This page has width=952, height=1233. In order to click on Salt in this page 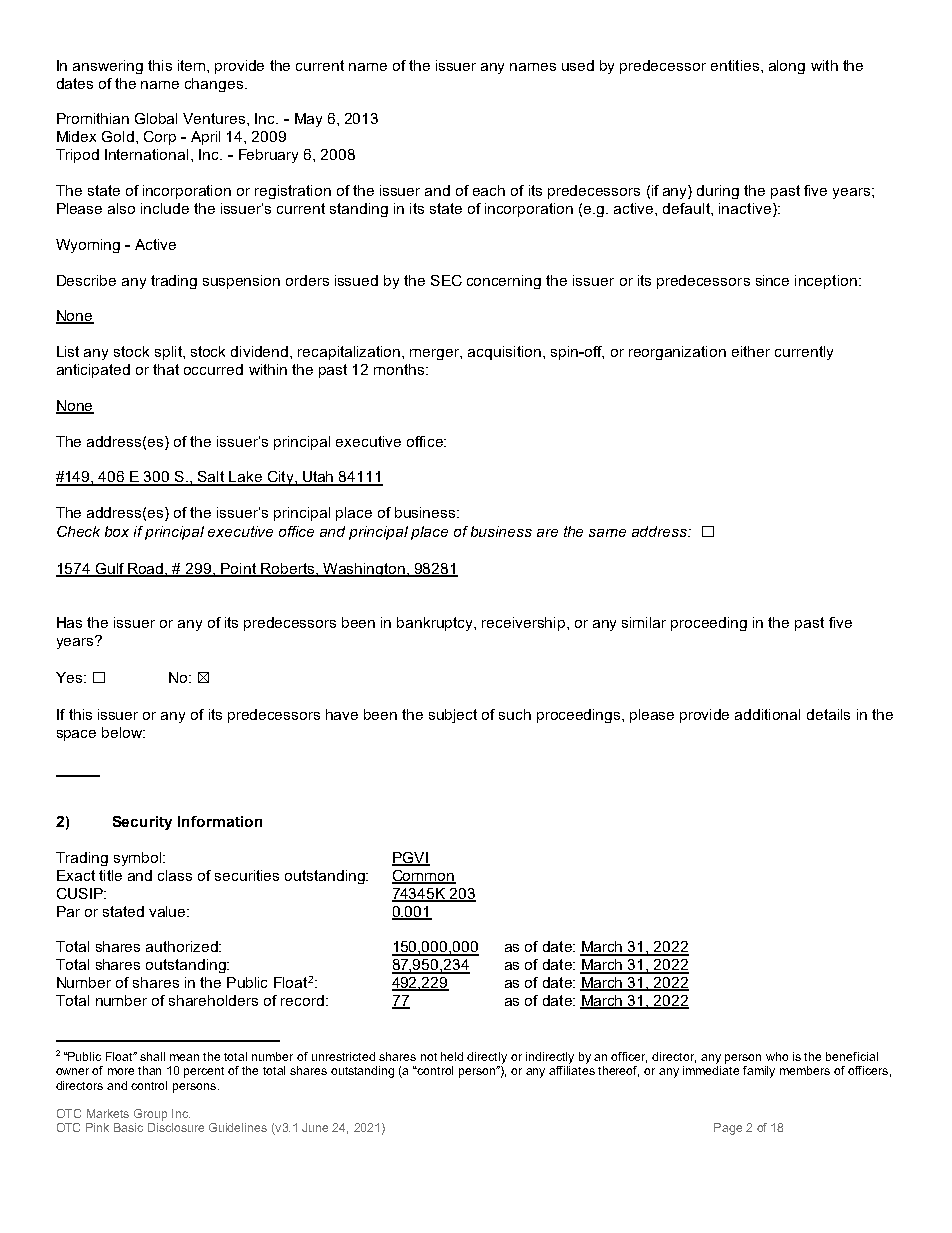, I will do `click(211, 478)`.
